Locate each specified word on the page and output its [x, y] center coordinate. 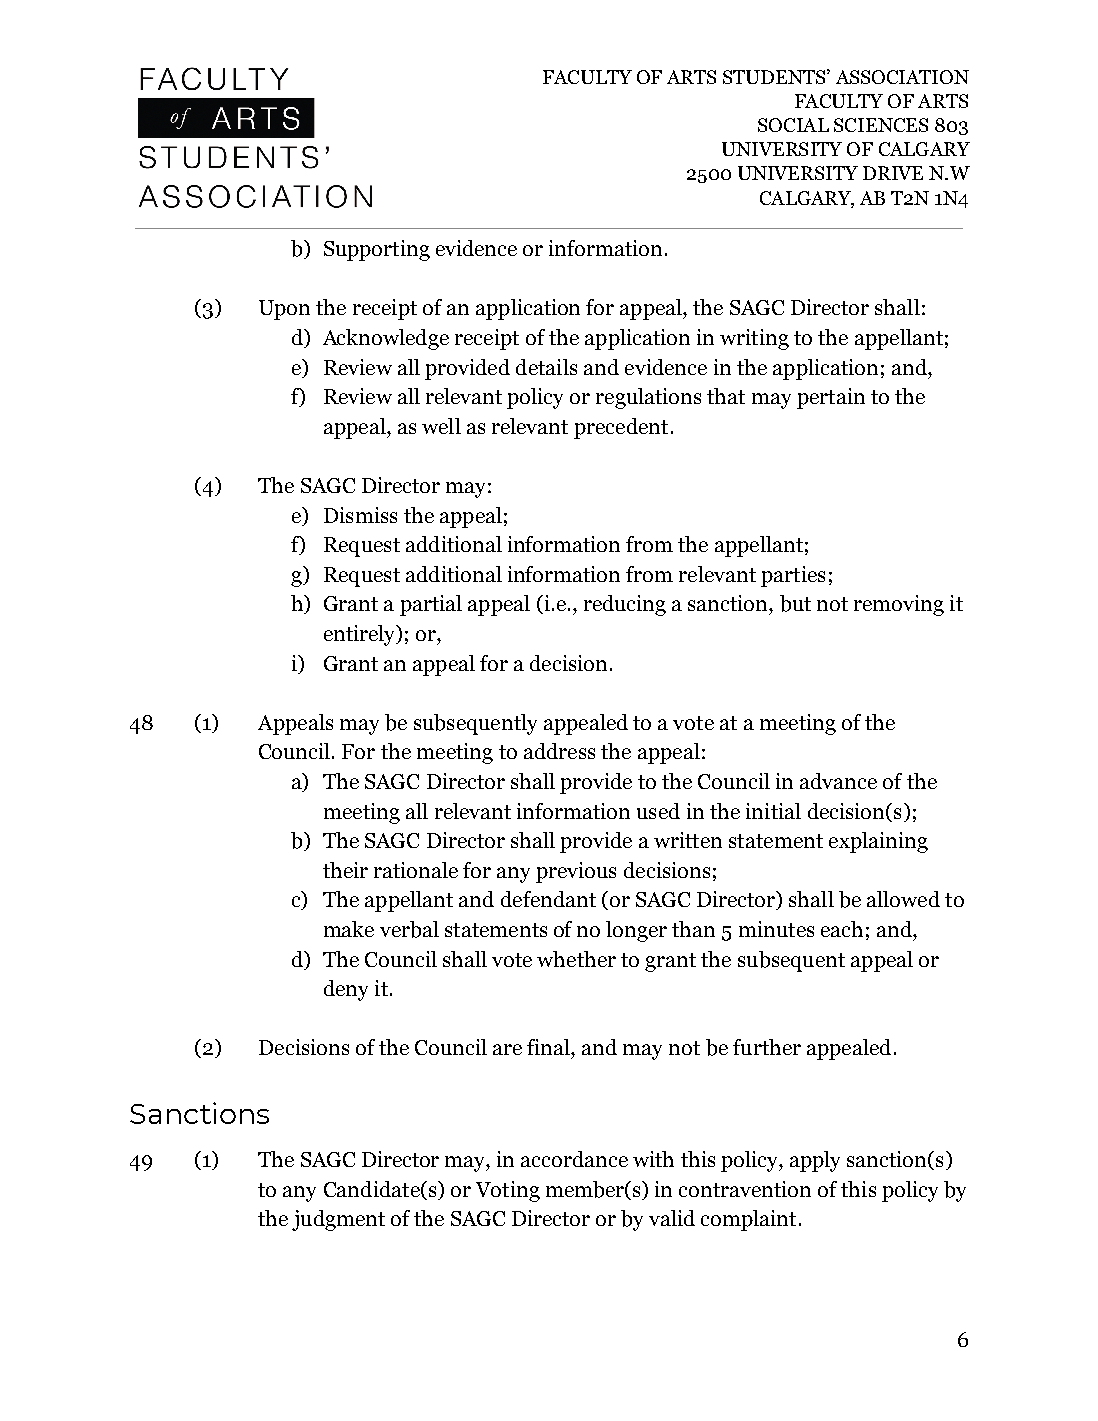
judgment [338, 1220]
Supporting [377, 250]
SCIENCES [881, 125]
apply [815, 1161]
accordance [574, 1159]
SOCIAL [793, 125]
